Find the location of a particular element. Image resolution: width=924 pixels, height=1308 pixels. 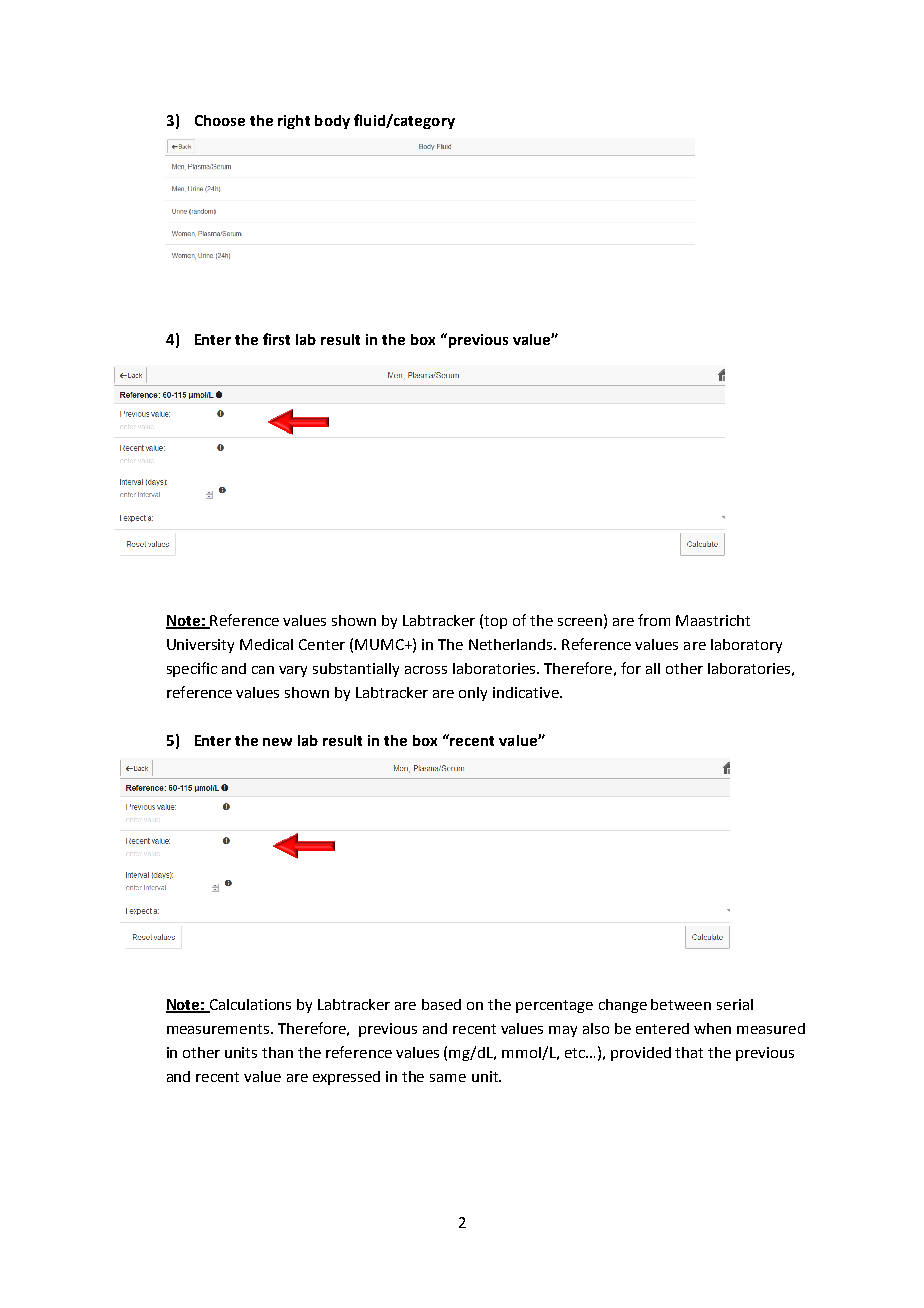

than is located at coordinates (277, 1052).
